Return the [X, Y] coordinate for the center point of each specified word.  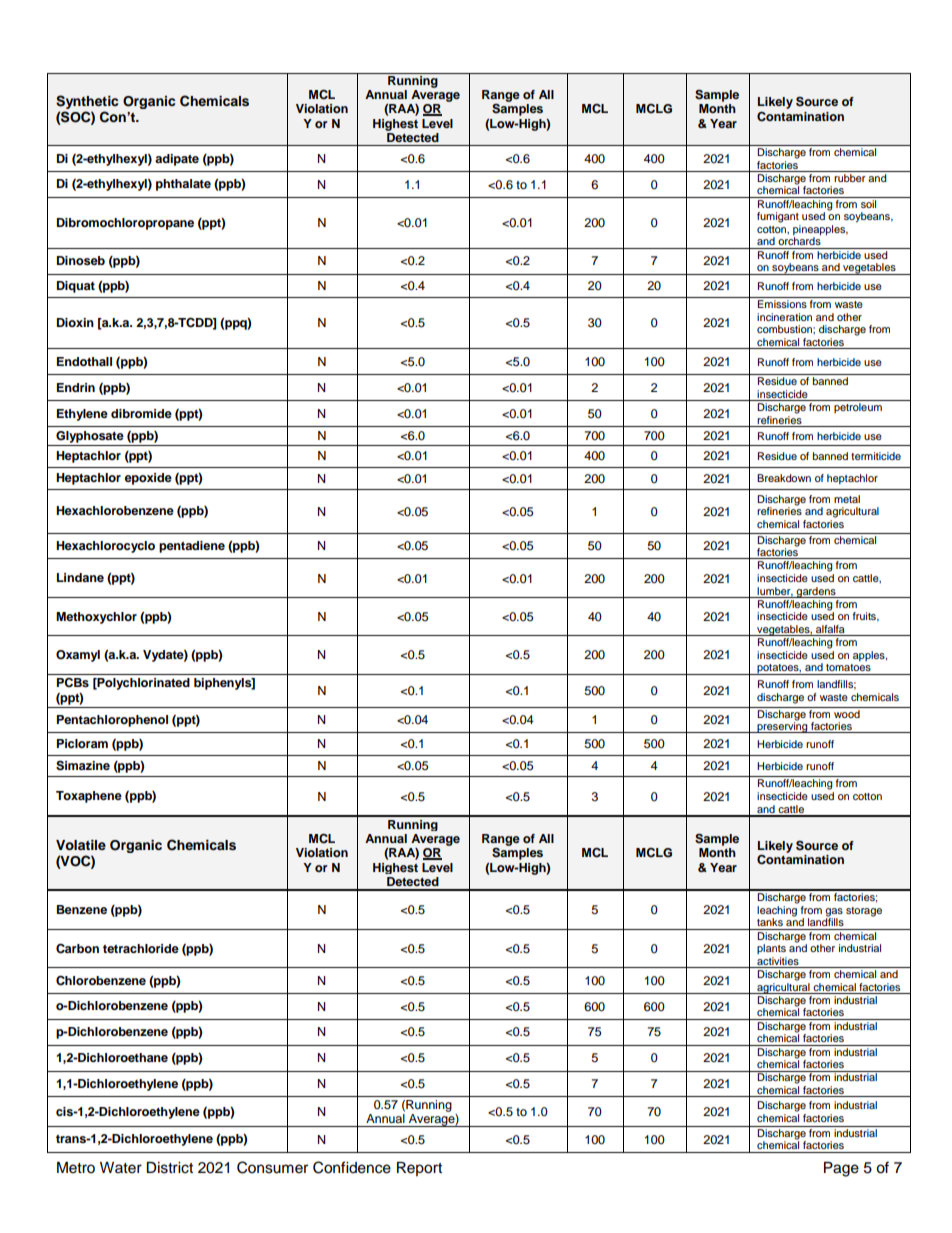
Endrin [76, 387]
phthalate [183, 185]
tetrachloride [141, 948]
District [169, 1168]
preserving [782, 726]
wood [847, 712]
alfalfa [830, 630]
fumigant [778, 217]
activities [778, 962]
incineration [784, 317]
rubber [849, 178]
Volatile [81, 845]
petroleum [858, 408]
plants [771, 949]
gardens [816, 592]
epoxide [148, 479]
